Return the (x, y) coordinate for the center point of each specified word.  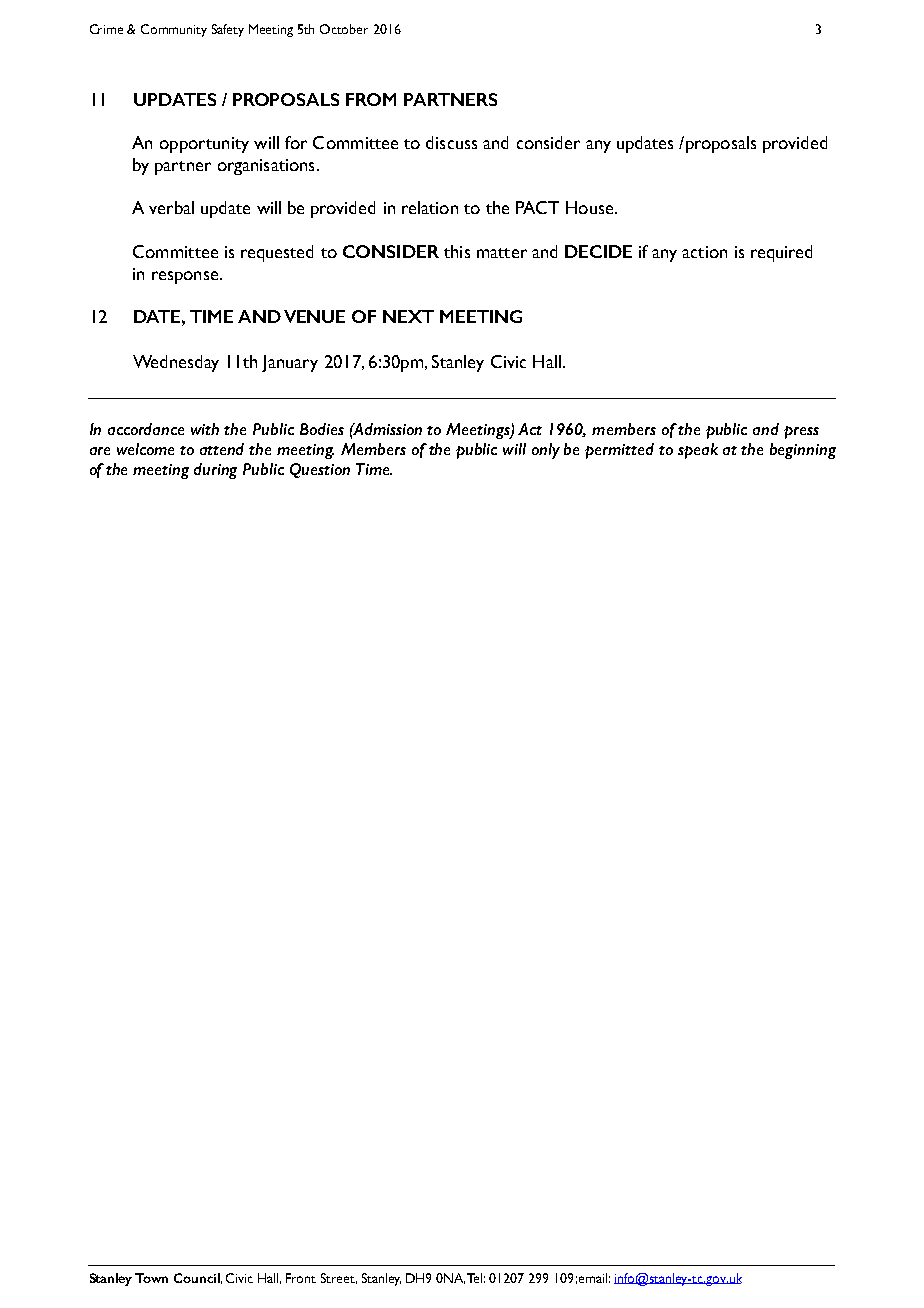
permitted (619, 451)
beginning (803, 451)
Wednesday (176, 363)
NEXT (408, 316)
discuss (451, 142)
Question (320, 470)
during (215, 471)
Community (174, 30)
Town (151, 1278)
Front (301, 1278)
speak (698, 451)
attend (222, 449)
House (591, 207)
